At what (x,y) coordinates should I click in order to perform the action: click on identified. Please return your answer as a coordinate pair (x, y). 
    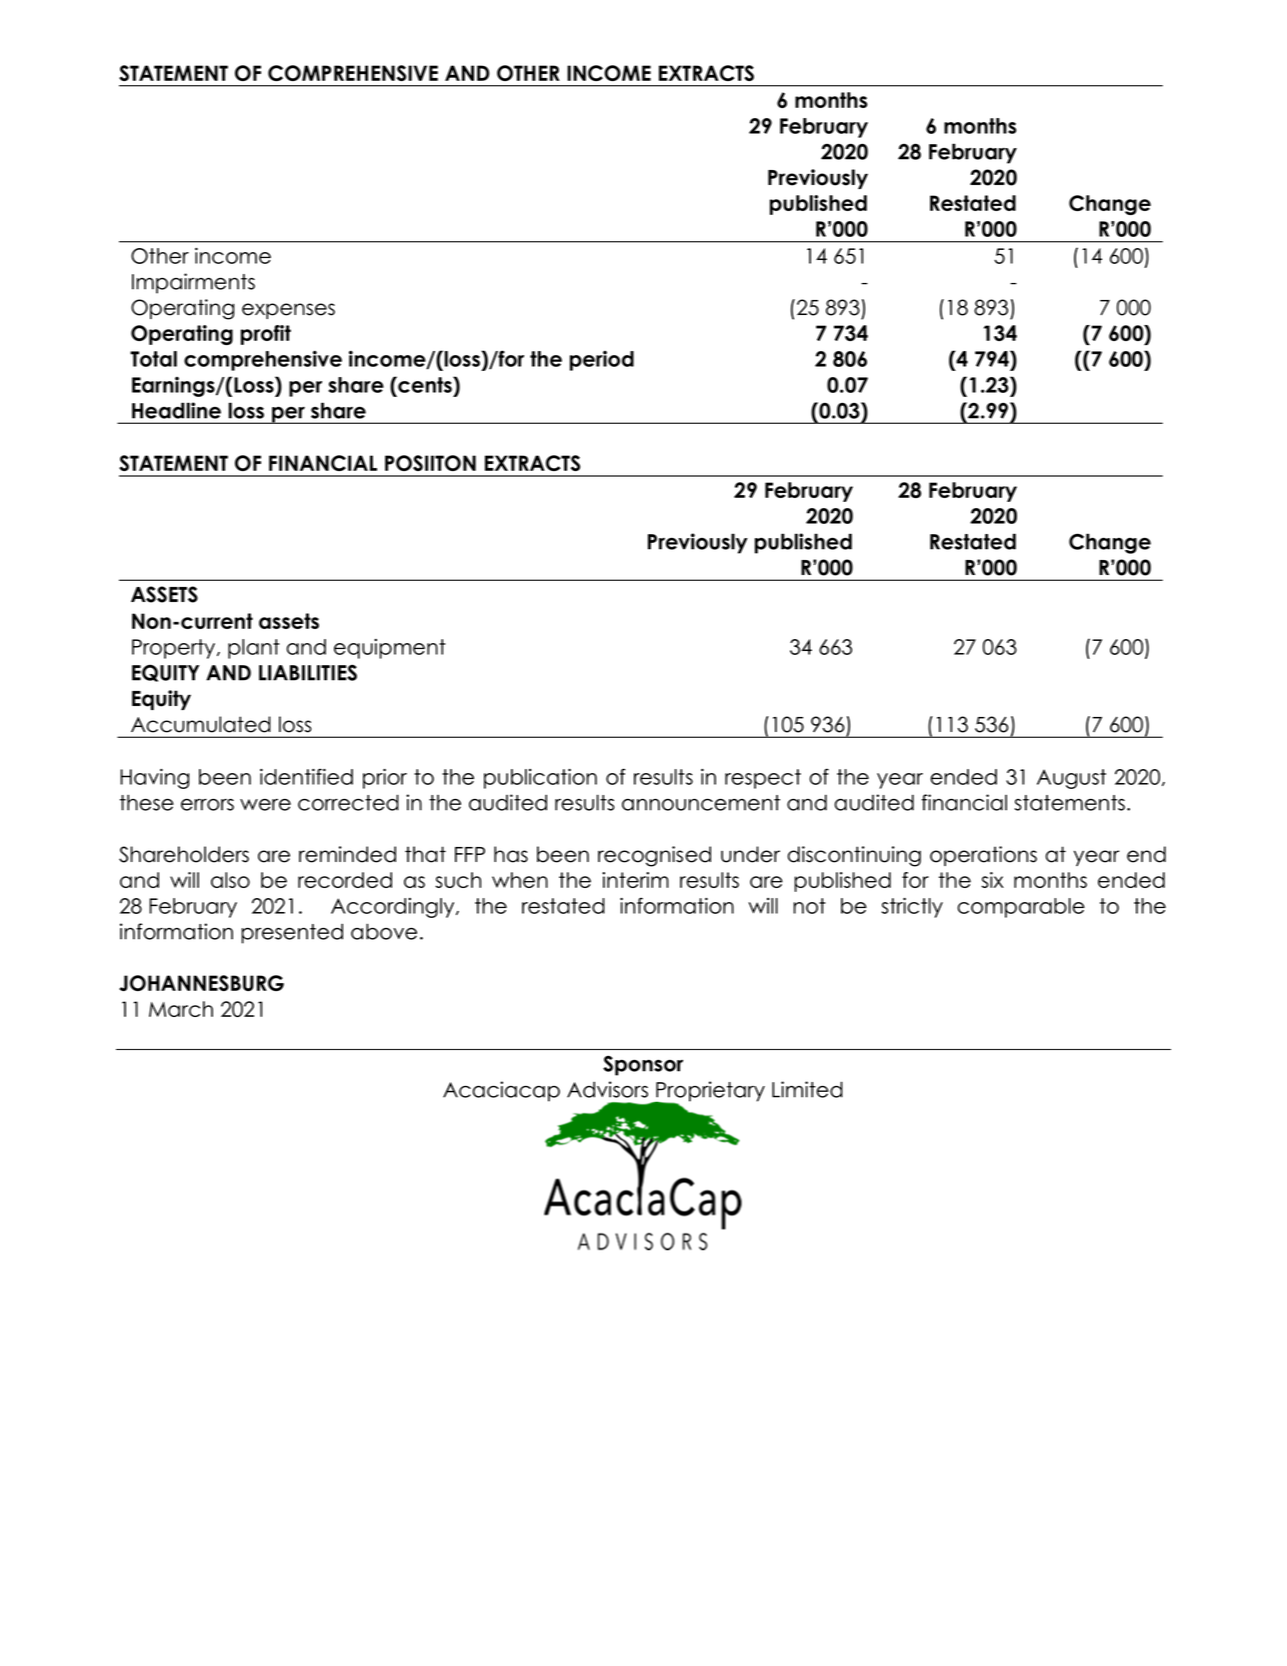
    Looking at the image, I should click on (306, 776).
